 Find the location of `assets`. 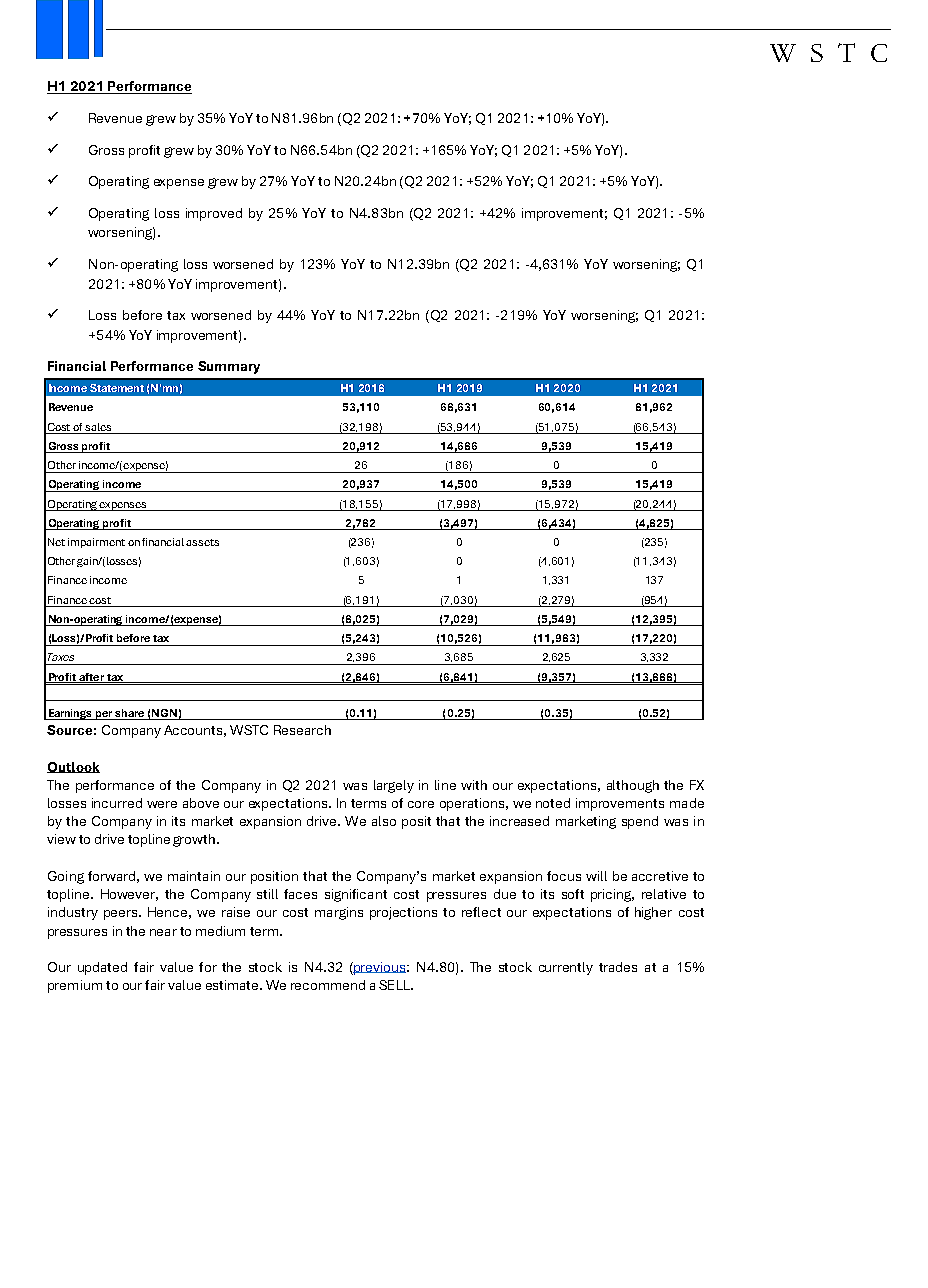

assets is located at coordinates (202, 542).
